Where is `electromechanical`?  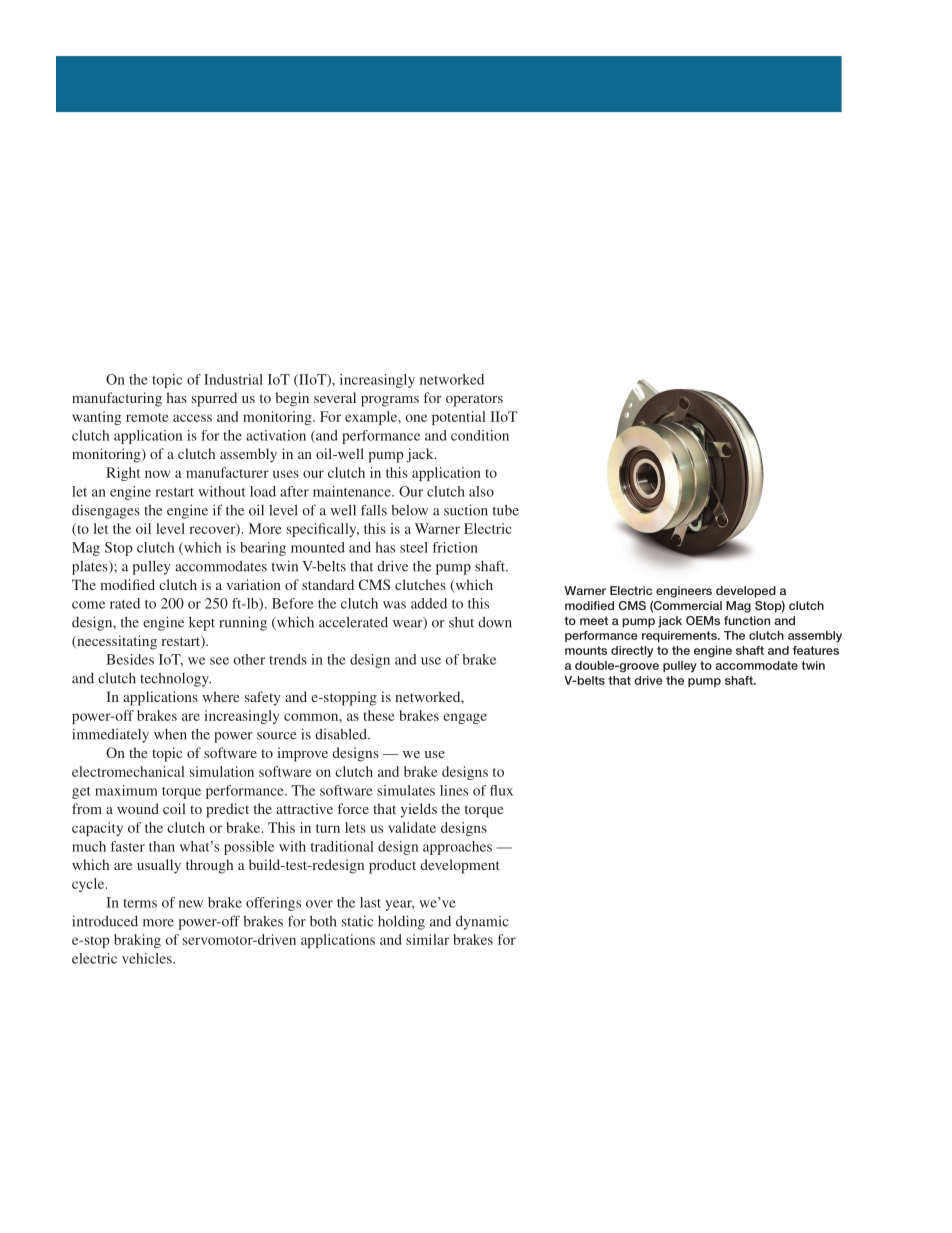
electromechanical is located at coordinates (128, 771).
